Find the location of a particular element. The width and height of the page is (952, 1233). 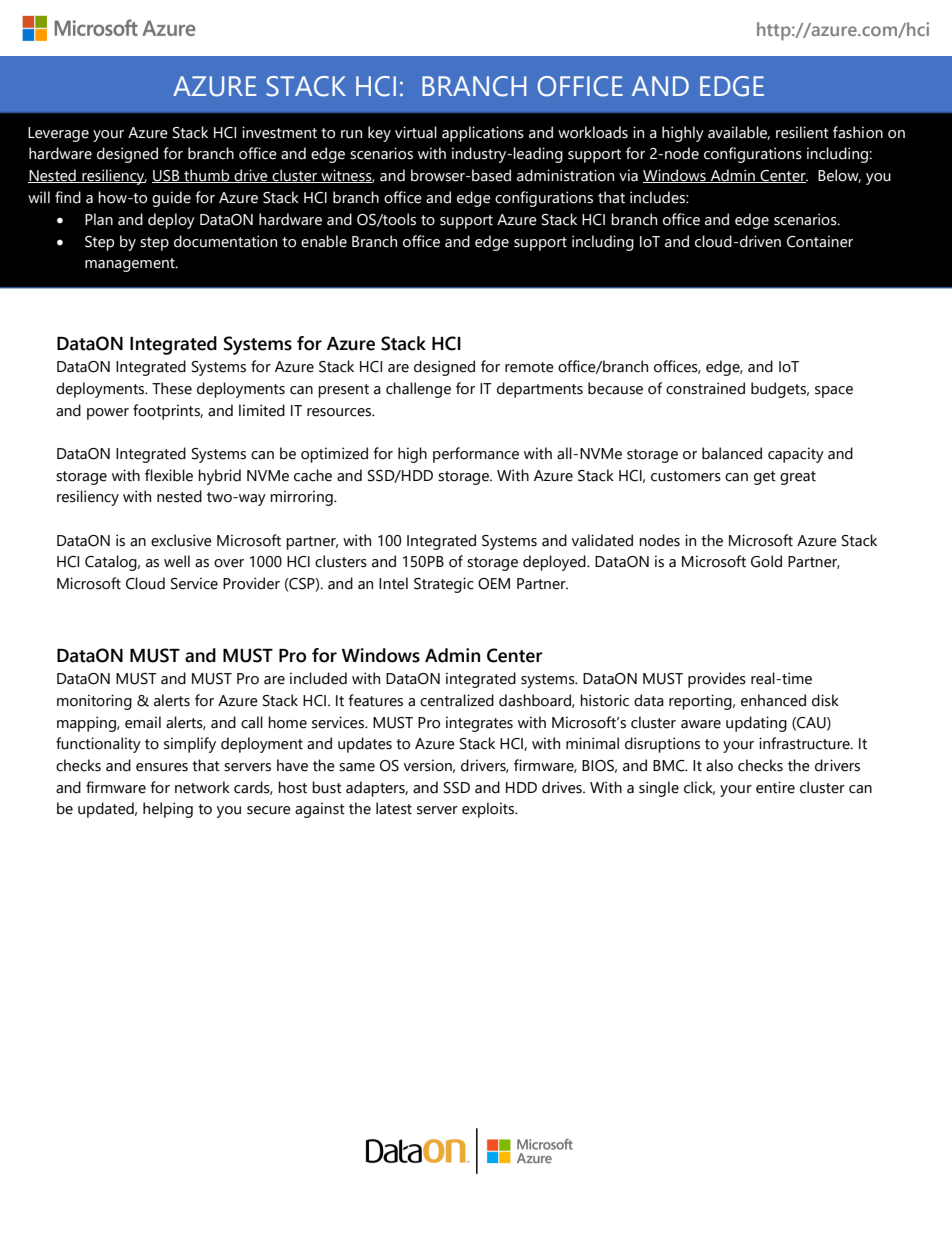

flexible is located at coordinates (169, 475).
